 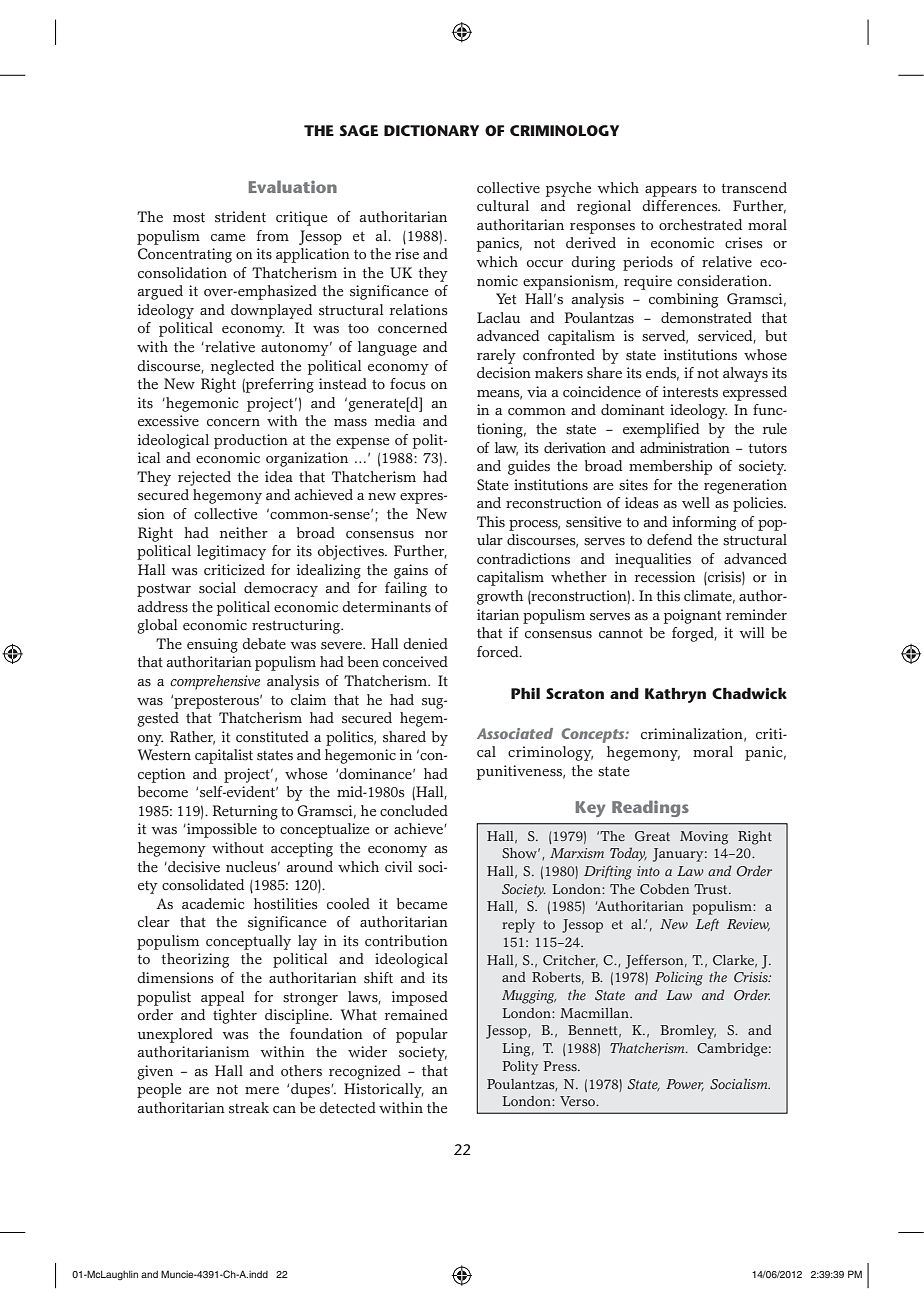 What do you see at coordinates (293, 186) in the page?
I see `Evaluation` at bounding box center [293, 186].
